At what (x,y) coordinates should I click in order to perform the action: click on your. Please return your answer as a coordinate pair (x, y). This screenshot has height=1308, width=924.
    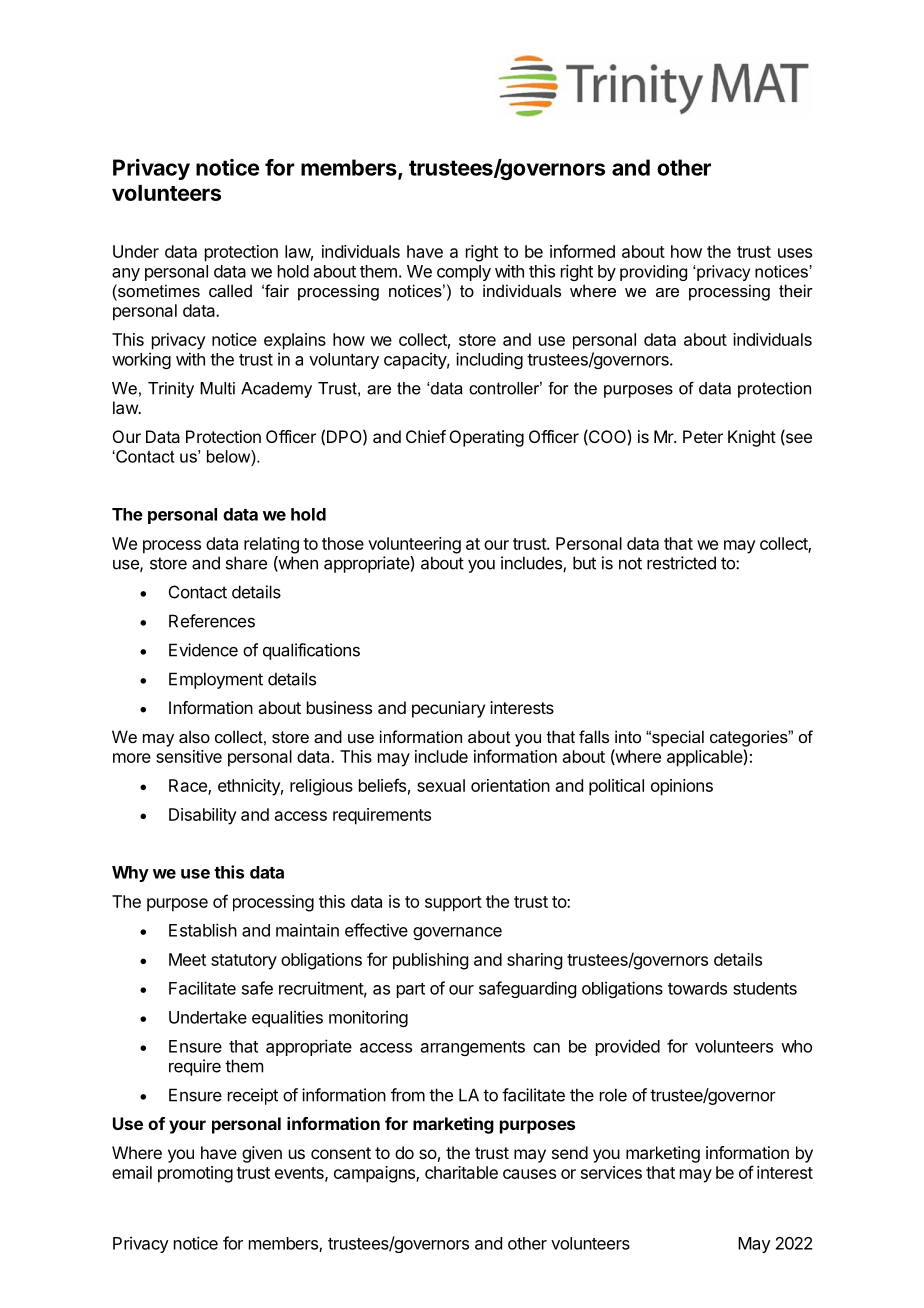
    Looking at the image, I should click on (187, 1127).
